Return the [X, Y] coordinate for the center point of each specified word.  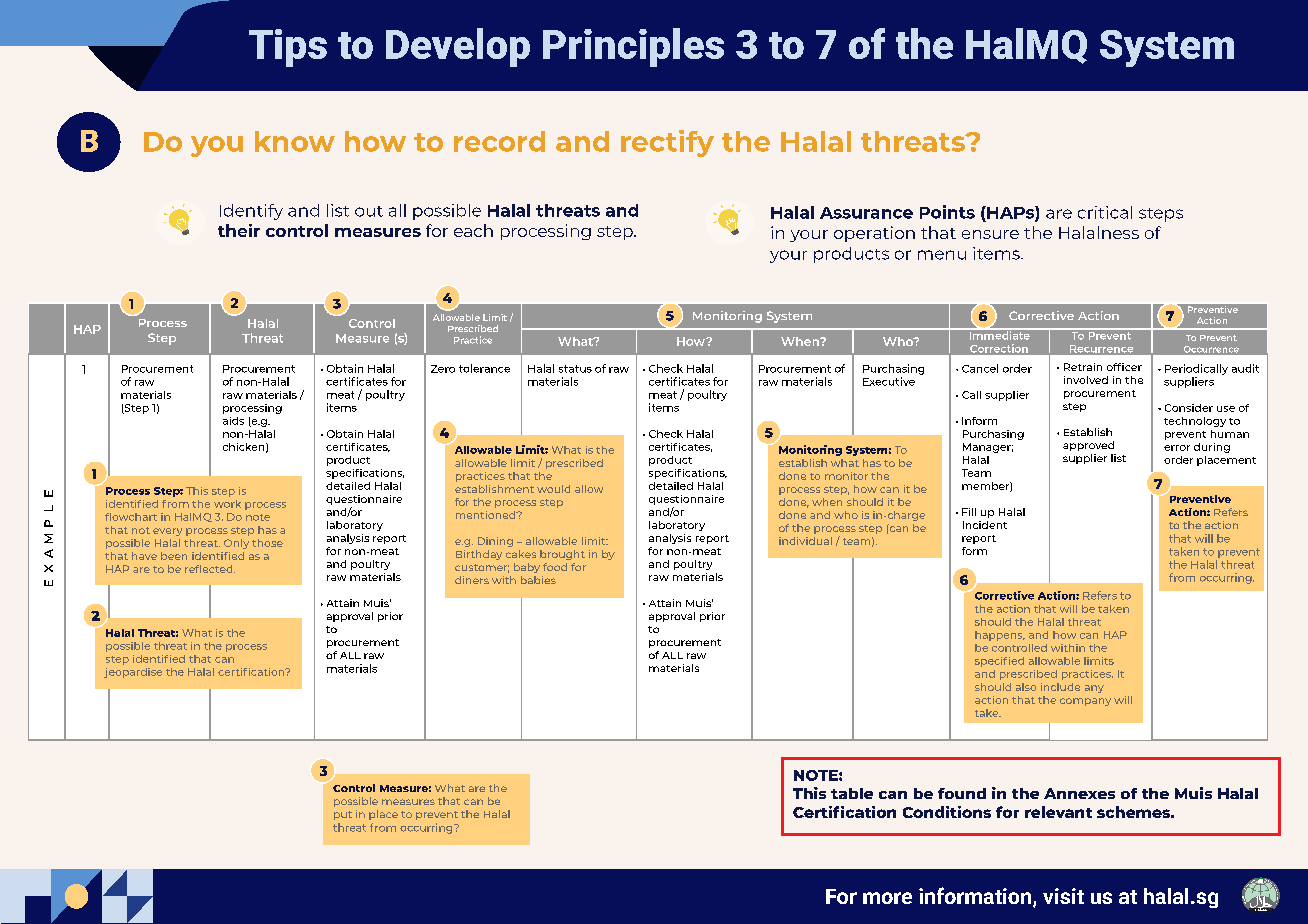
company [1085, 702]
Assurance [866, 213]
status [575, 369]
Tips [288, 48]
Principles [633, 47]
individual [805, 541]
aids [233, 421]
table [852, 793]
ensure [990, 234]
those [267, 543]
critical [1105, 212]
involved [1086, 380]
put [343, 815]
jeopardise [133, 673]
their [239, 230]
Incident [985, 525]
